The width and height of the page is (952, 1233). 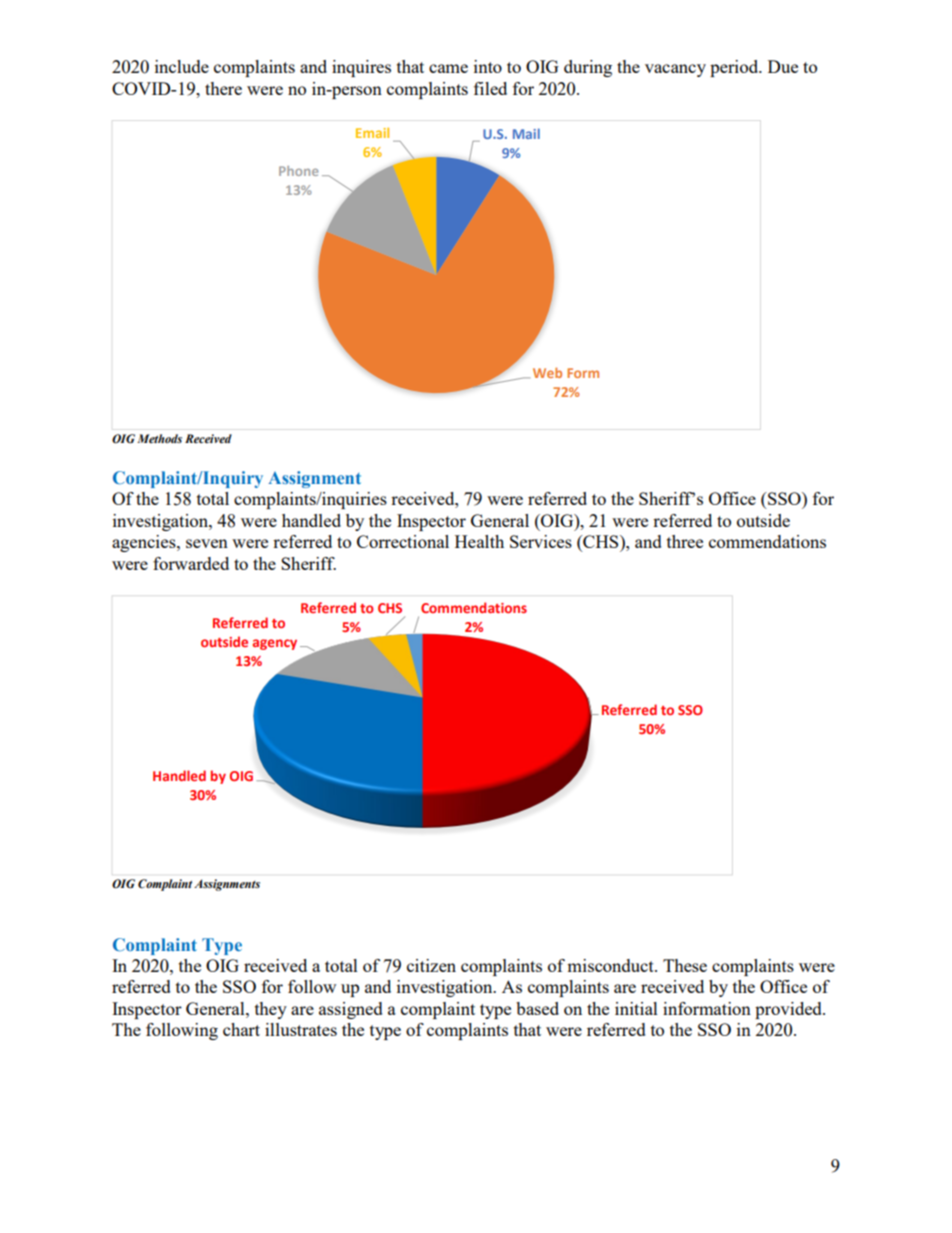 I want to click on period, so click(x=735, y=68).
